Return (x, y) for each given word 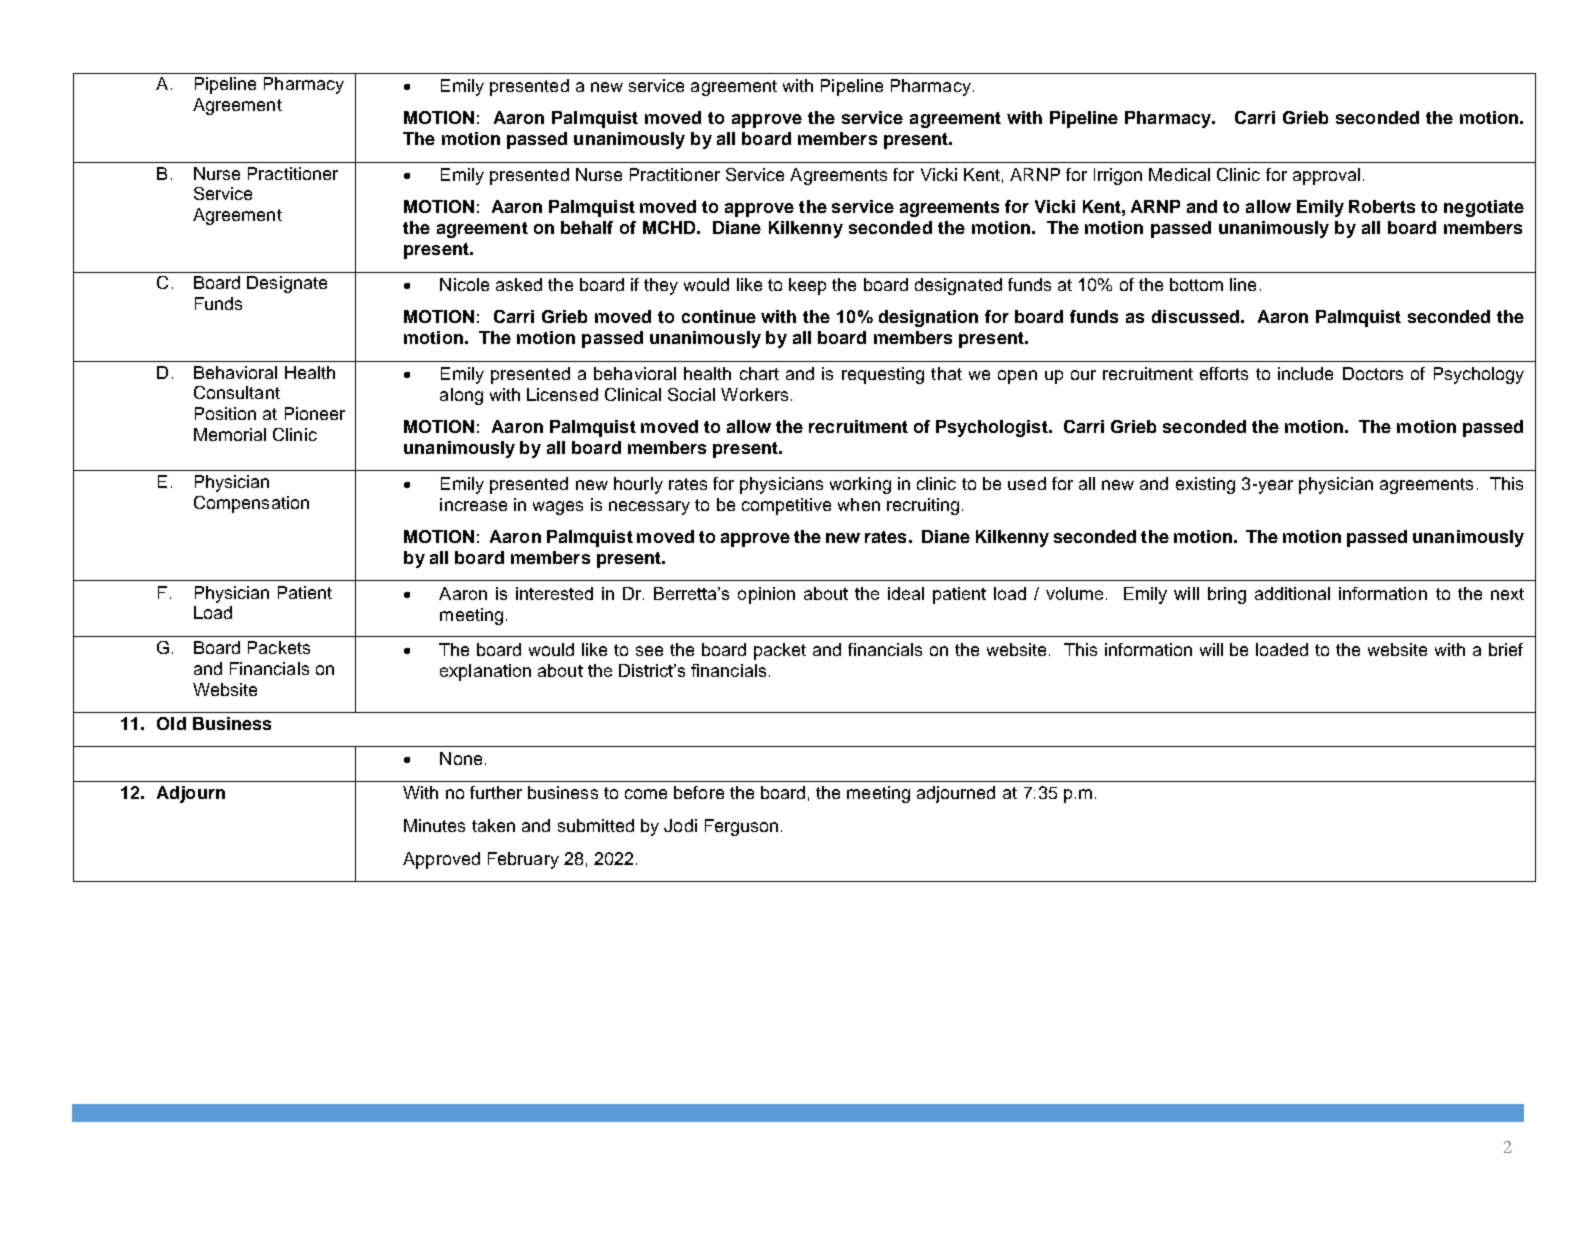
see (649, 651)
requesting (883, 375)
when (859, 504)
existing (1205, 485)
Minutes (434, 825)
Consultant (237, 392)
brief (1506, 649)
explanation (485, 672)
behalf (587, 227)
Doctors (1373, 373)
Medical (1179, 174)
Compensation (251, 504)
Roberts (1382, 206)
